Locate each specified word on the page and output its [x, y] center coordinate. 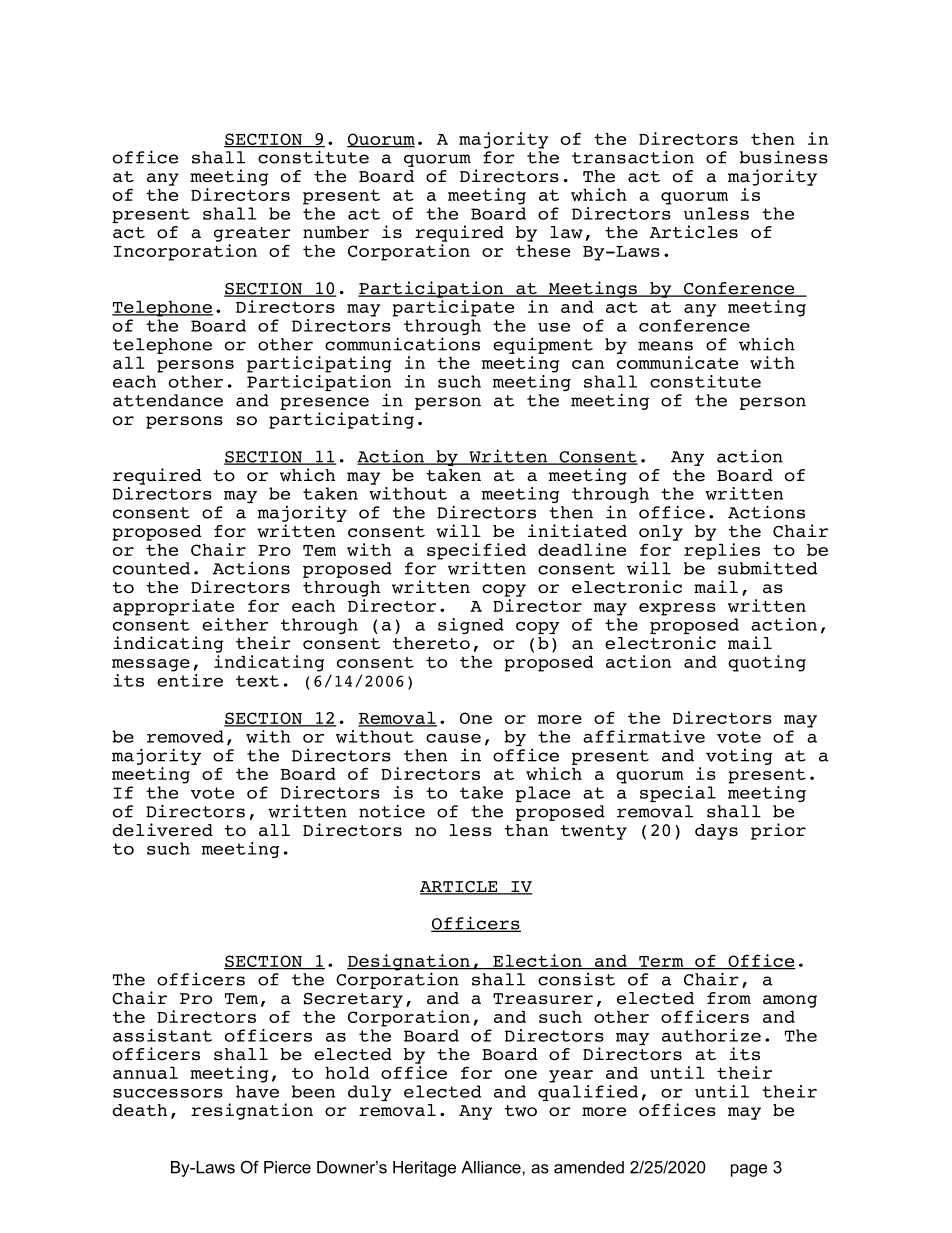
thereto [431, 643]
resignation [252, 1111]
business [784, 157]
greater [252, 234]
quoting [767, 663]
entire [190, 680]
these [543, 250]
